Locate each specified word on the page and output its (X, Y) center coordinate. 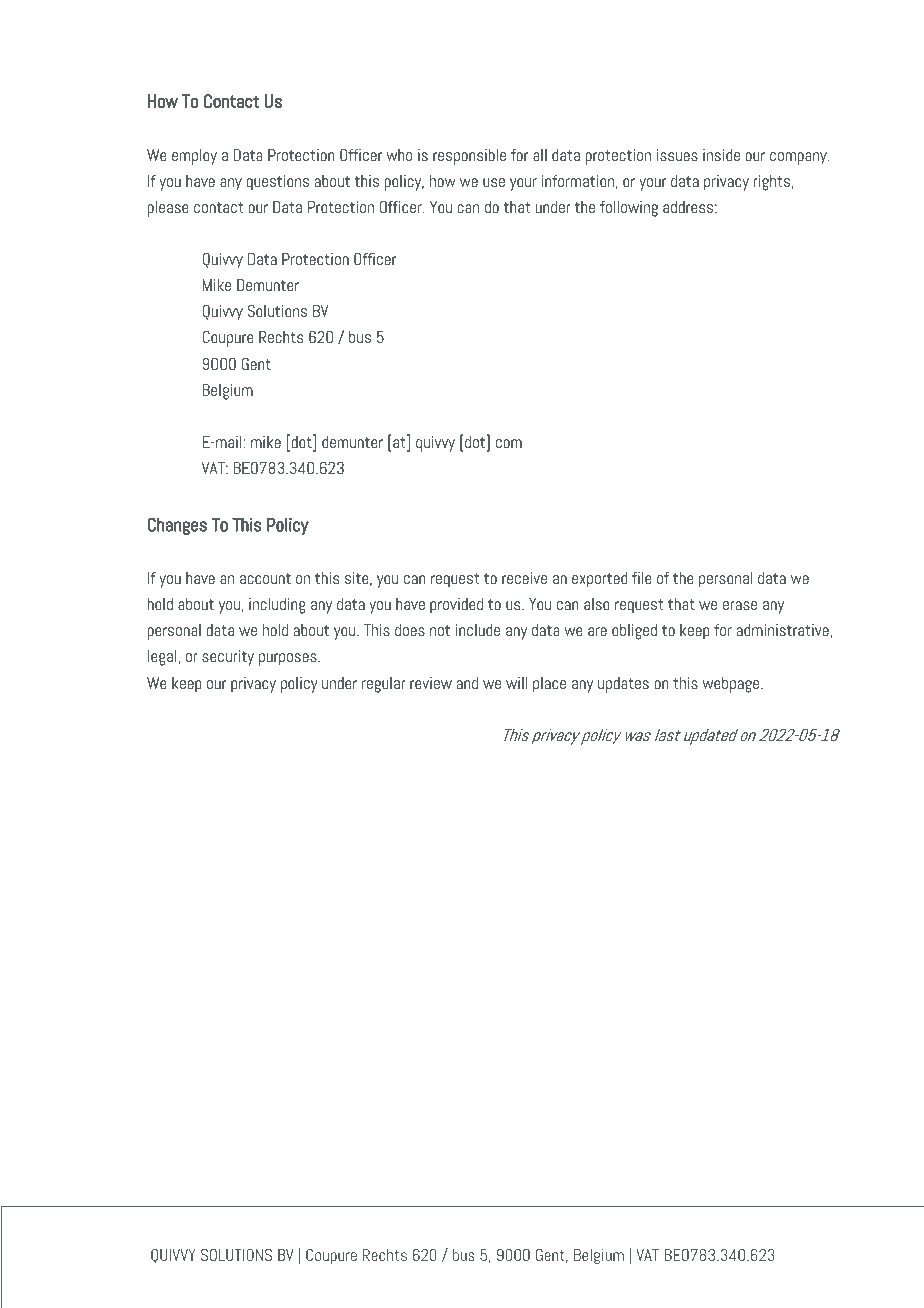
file (642, 578)
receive (524, 578)
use (494, 182)
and (467, 683)
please (168, 209)
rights (771, 183)
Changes (177, 526)
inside (721, 155)
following (629, 209)
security (228, 658)
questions (277, 183)
